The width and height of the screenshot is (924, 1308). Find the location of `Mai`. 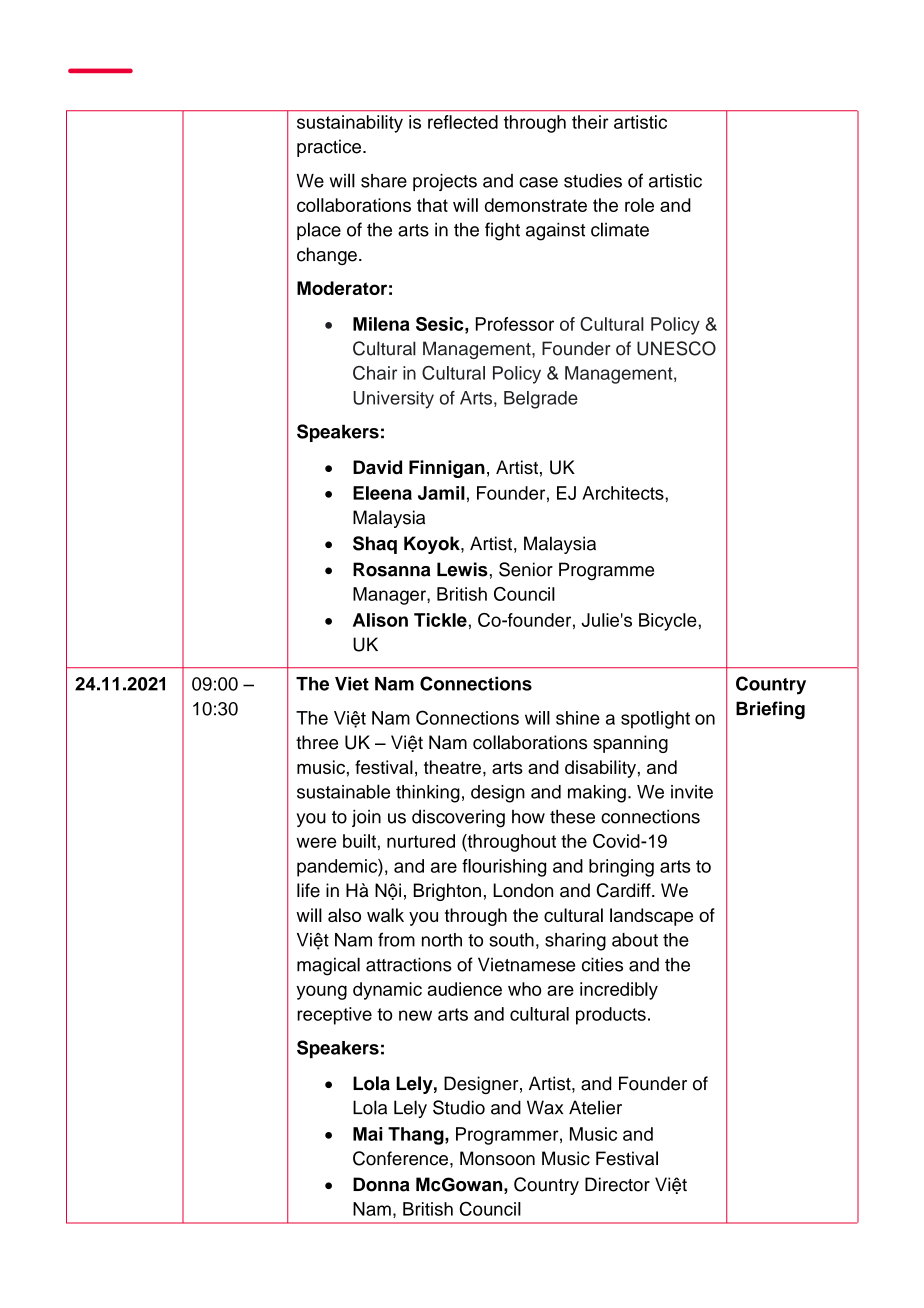

Mai is located at coordinates (367, 1134).
